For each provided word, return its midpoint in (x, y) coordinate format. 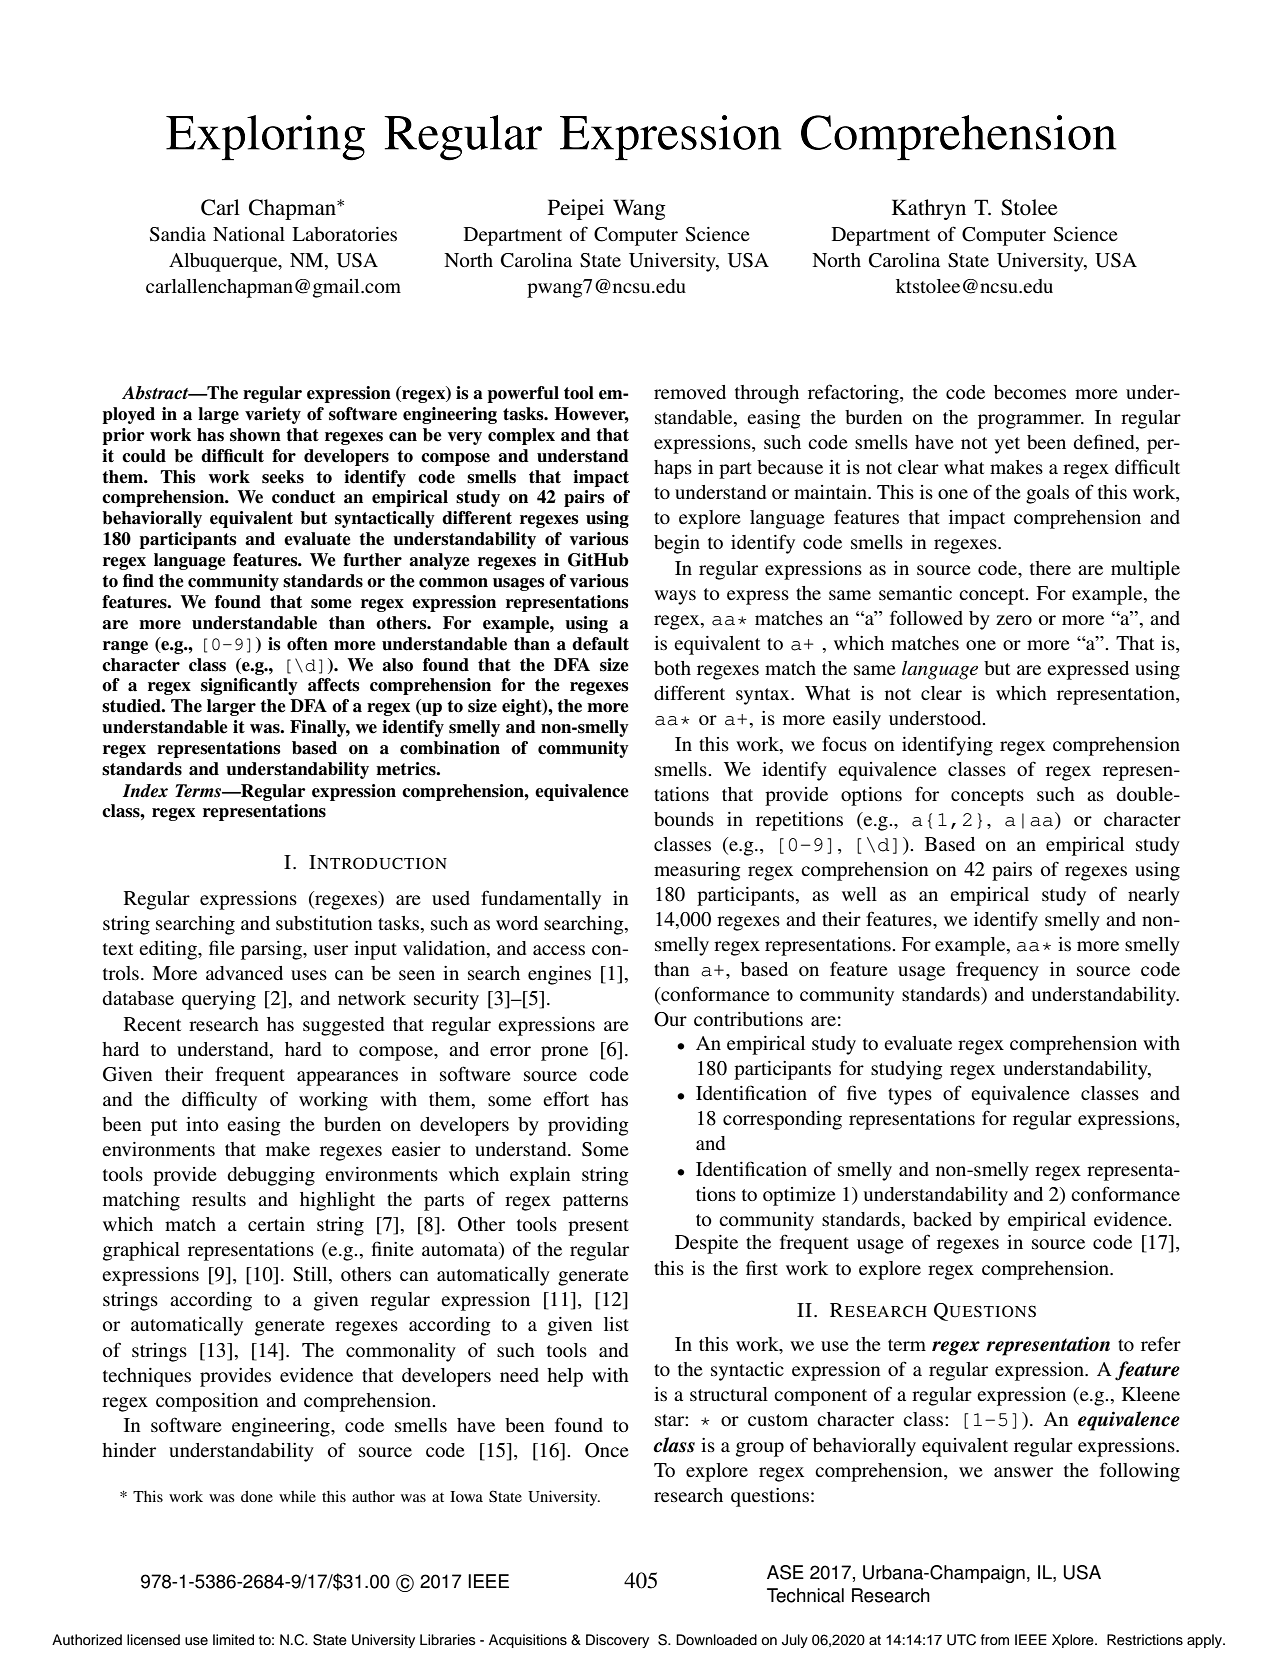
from (995, 1639)
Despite (706, 1244)
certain (276, 1224)
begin (677, 544)
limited (233, 1640)
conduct (303, 497)
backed (942, 1219)
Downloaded (716, 1640)
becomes (1030, 392)
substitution (324, 923)
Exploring (265, 138)
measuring (697, 871)
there (1050, 568)
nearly (1154, 896)
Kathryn (929, 209)
